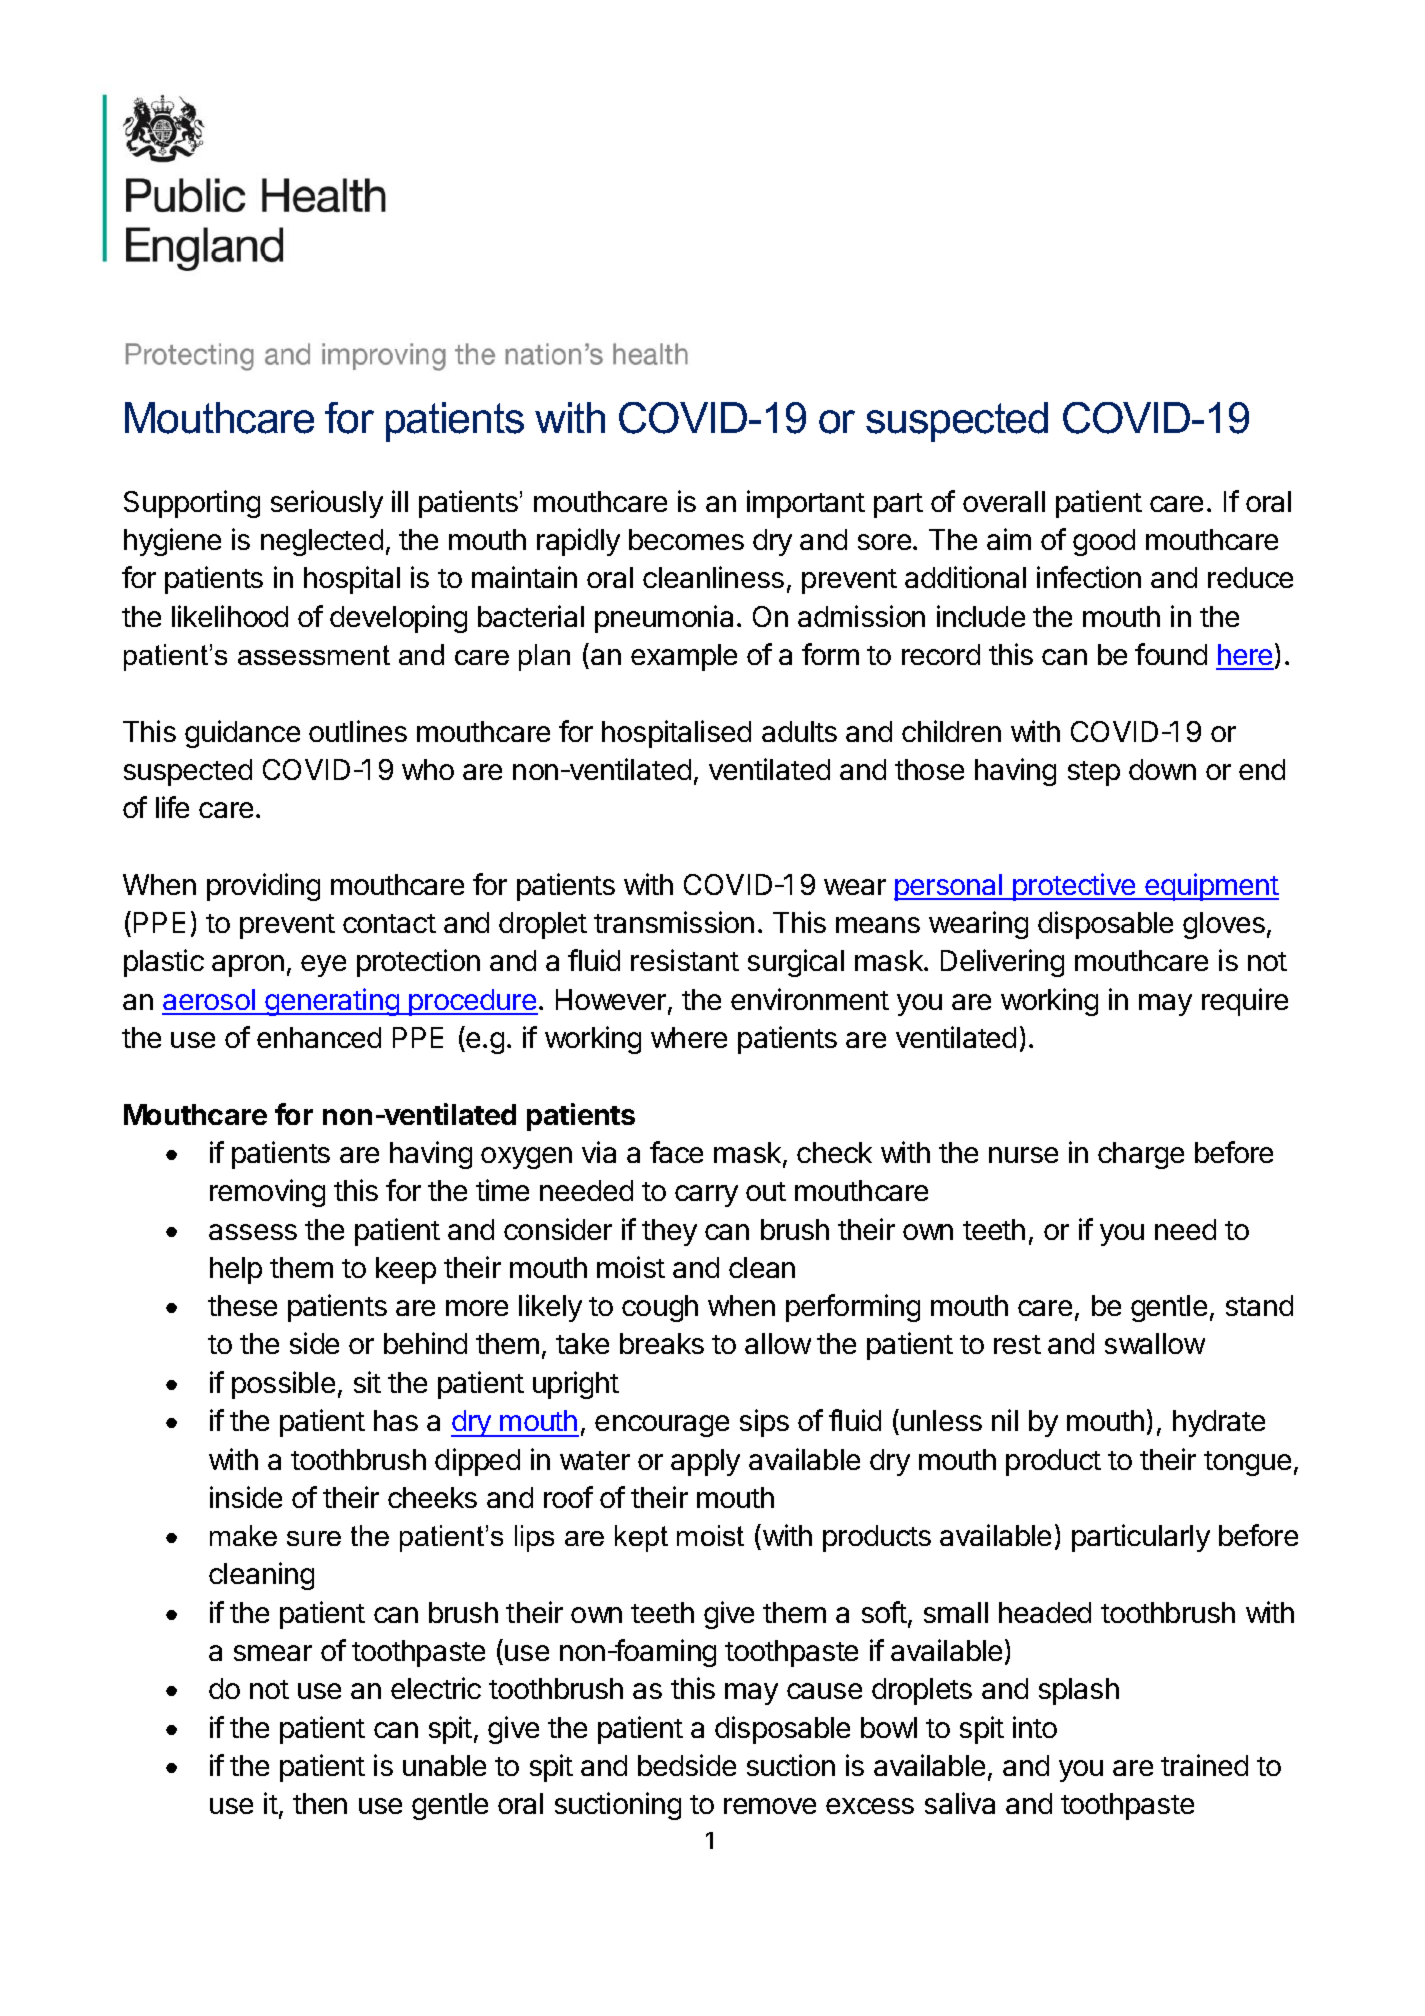  I want to click on eye, so click(323, 966).
